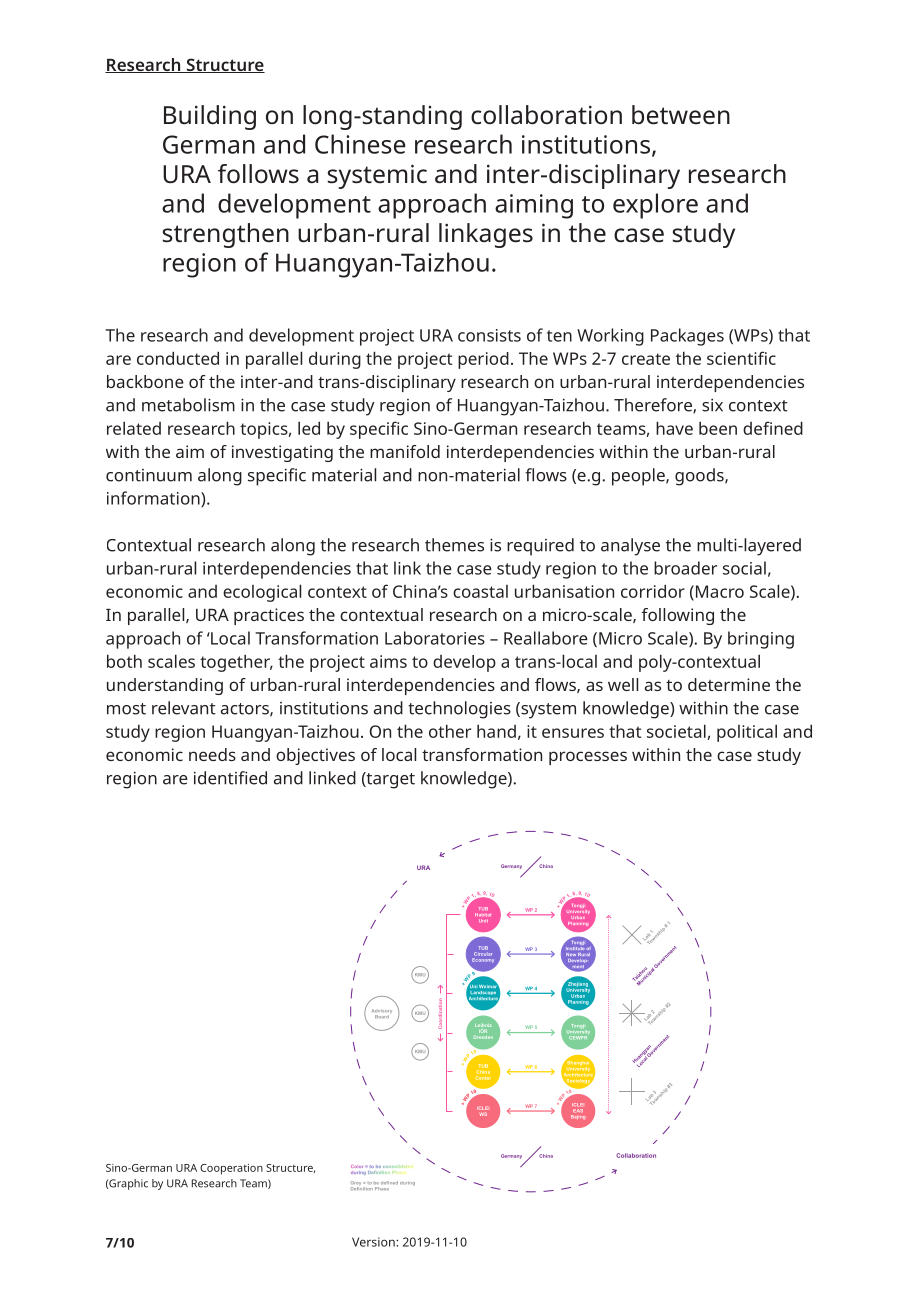 The image size is (924, 1308). What do you see at coordinates (459, 710) in the screenshot?
I see `technologies` at bounding box center [459, 710].
